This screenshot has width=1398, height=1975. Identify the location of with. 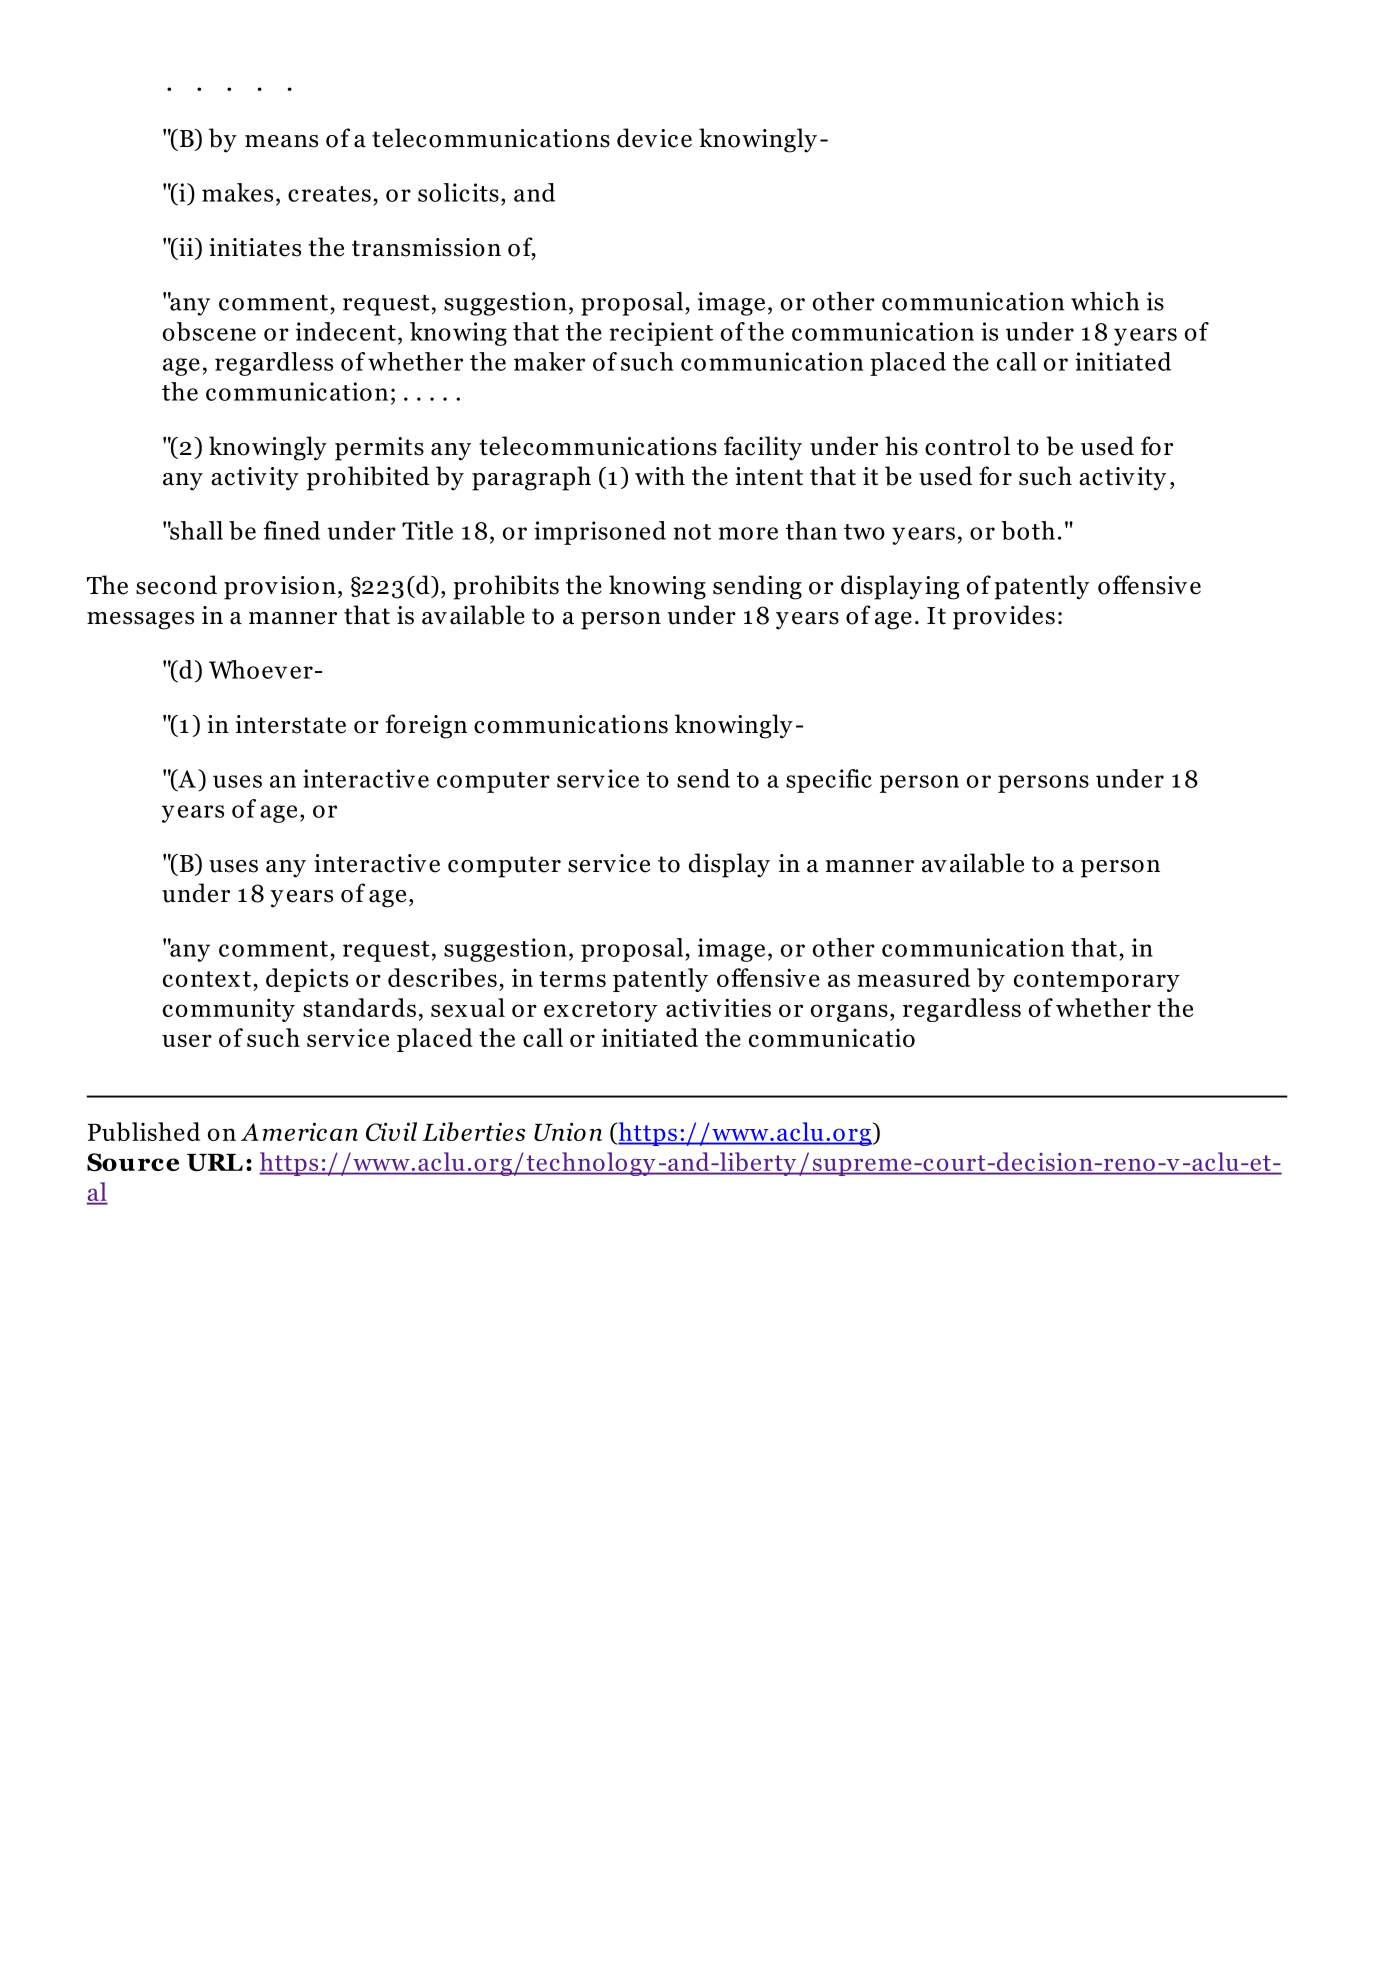
(660, 476).
